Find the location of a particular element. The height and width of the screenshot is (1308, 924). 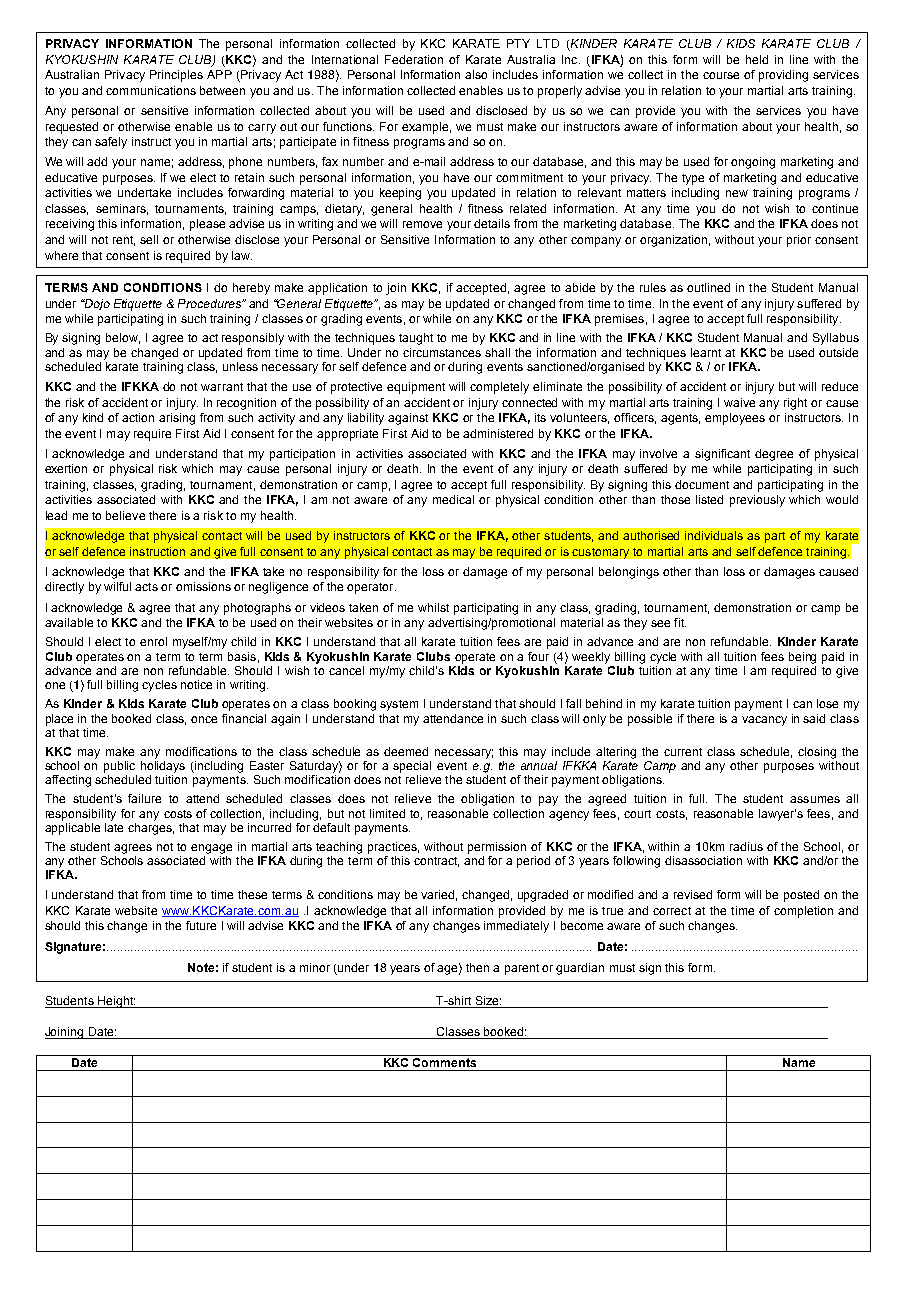

also is located at coordinates (476, 74).
